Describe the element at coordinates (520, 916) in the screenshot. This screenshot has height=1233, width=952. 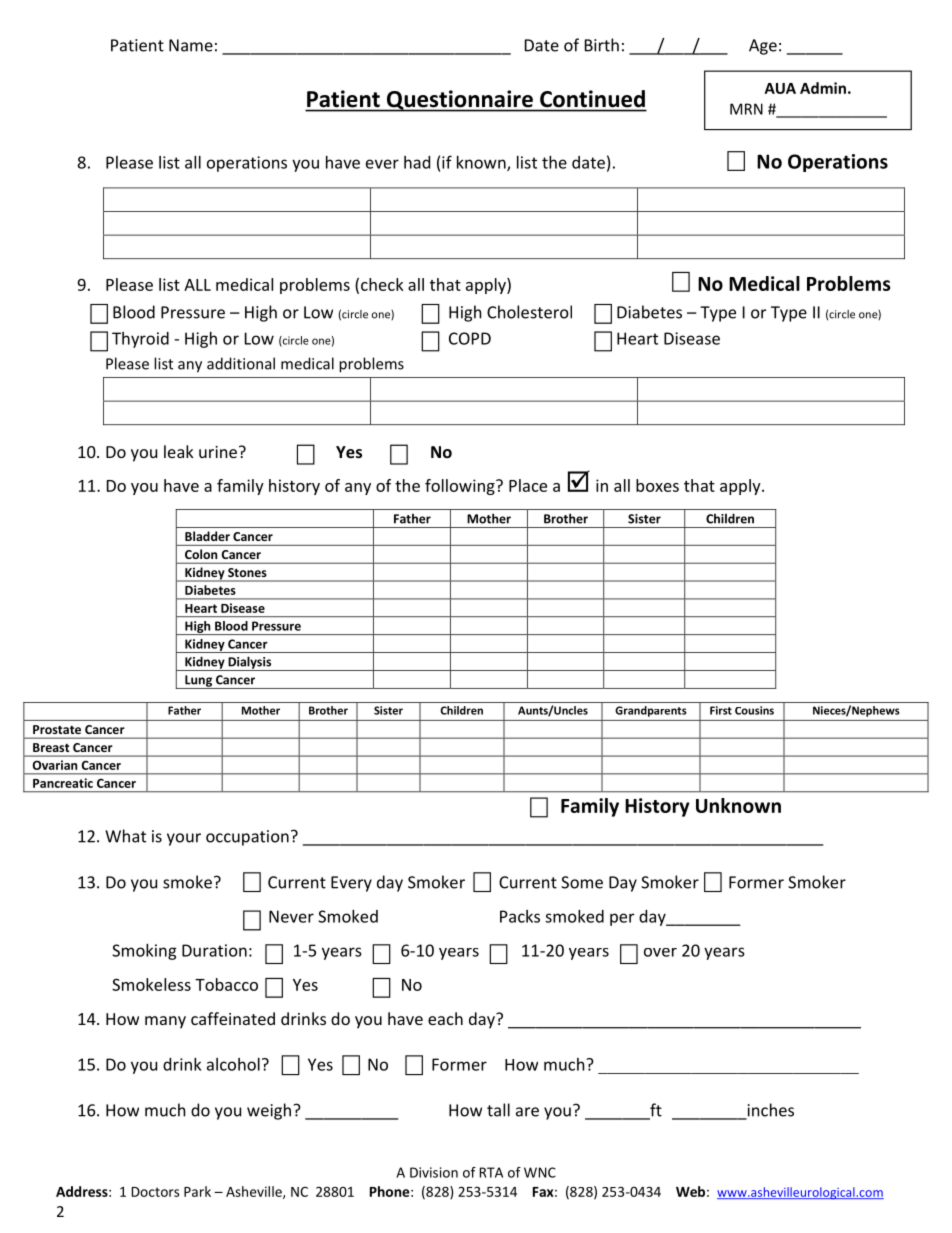
I see `Packs` at that location.
